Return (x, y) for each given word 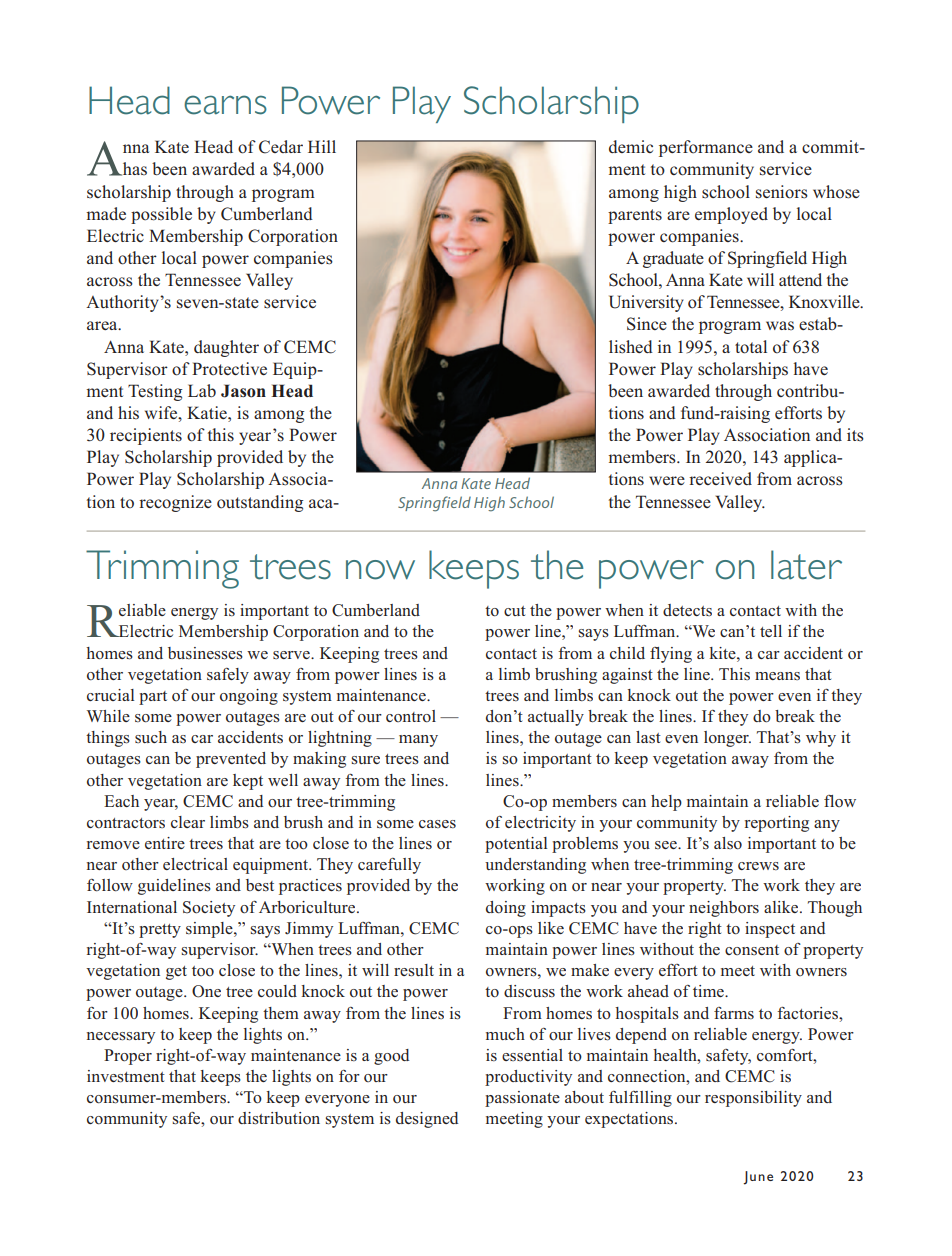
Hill (322, 146)
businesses (205, 653)
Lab (202, 390)
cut (515, 611)
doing (506, 909)
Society (209, 909)
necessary (121, 1038)
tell (771, 631)
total (751, 347)
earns (225, 105)
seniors (782, 192)
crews (758, 866)
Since (647, 324)
